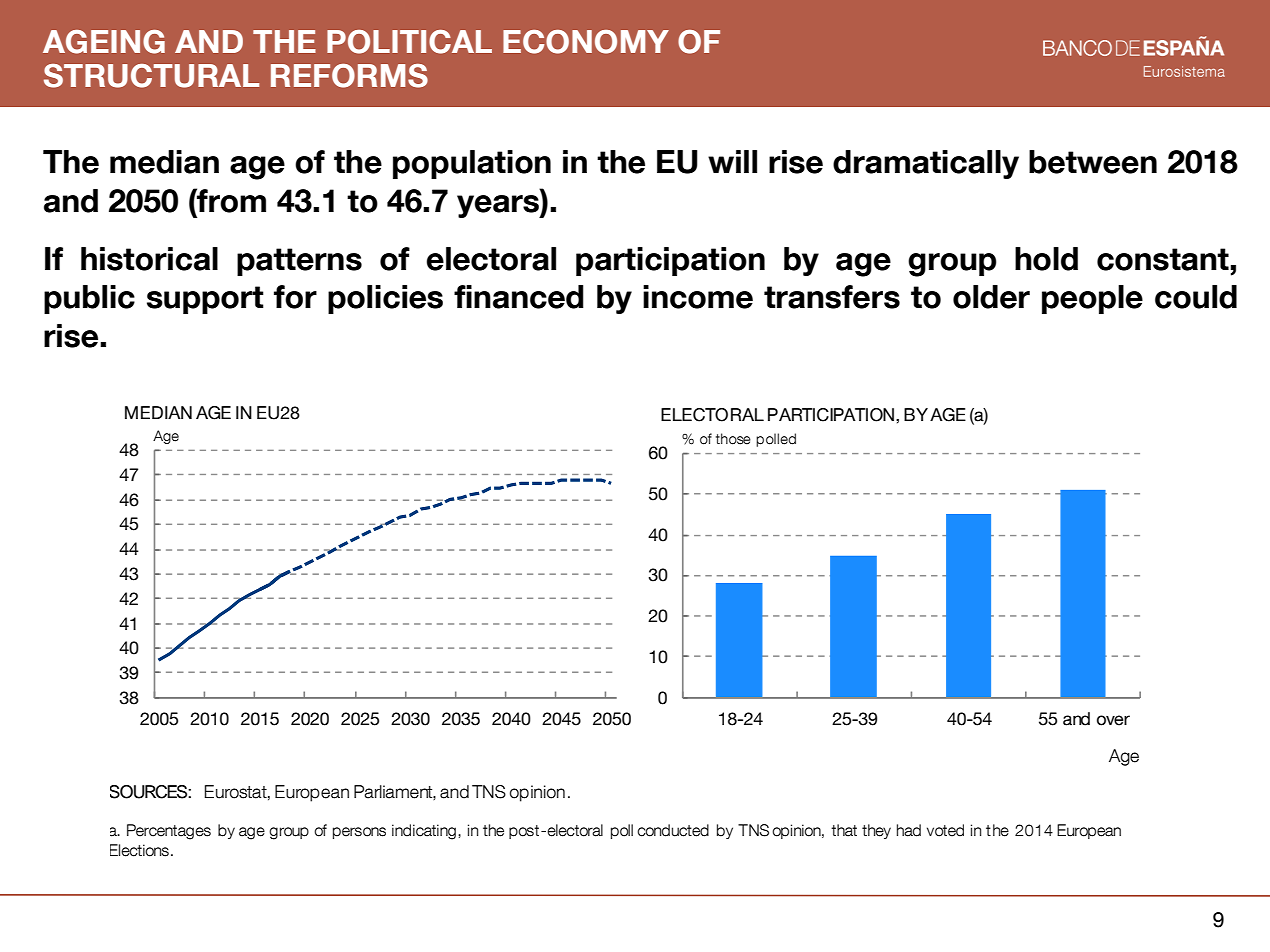 This page has height=952, width=1270. I want to click on Percentages, so click(169, 832).
